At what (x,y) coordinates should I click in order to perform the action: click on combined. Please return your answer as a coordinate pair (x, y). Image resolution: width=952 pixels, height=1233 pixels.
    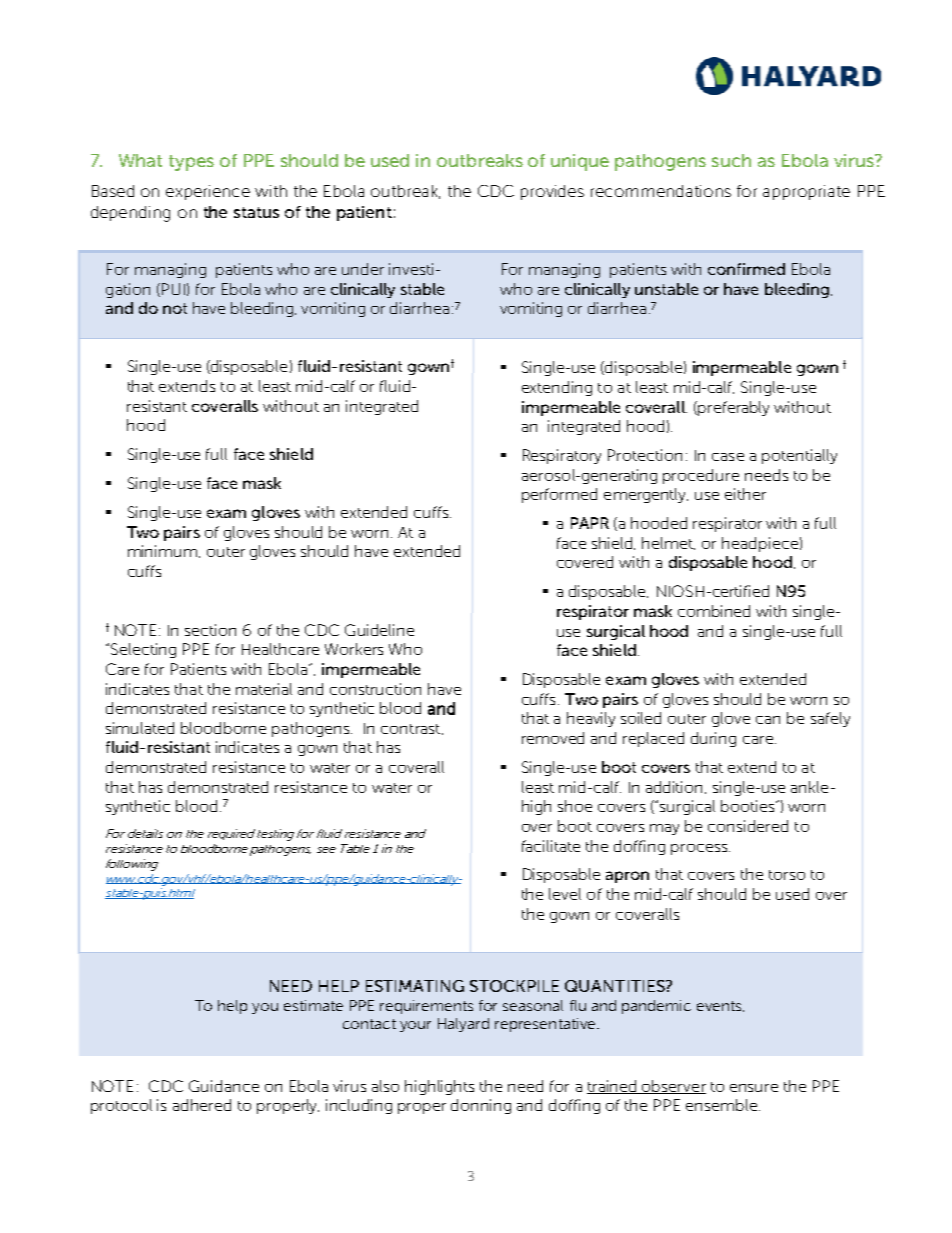
    Looking at the image, I should click on (714, 611).
